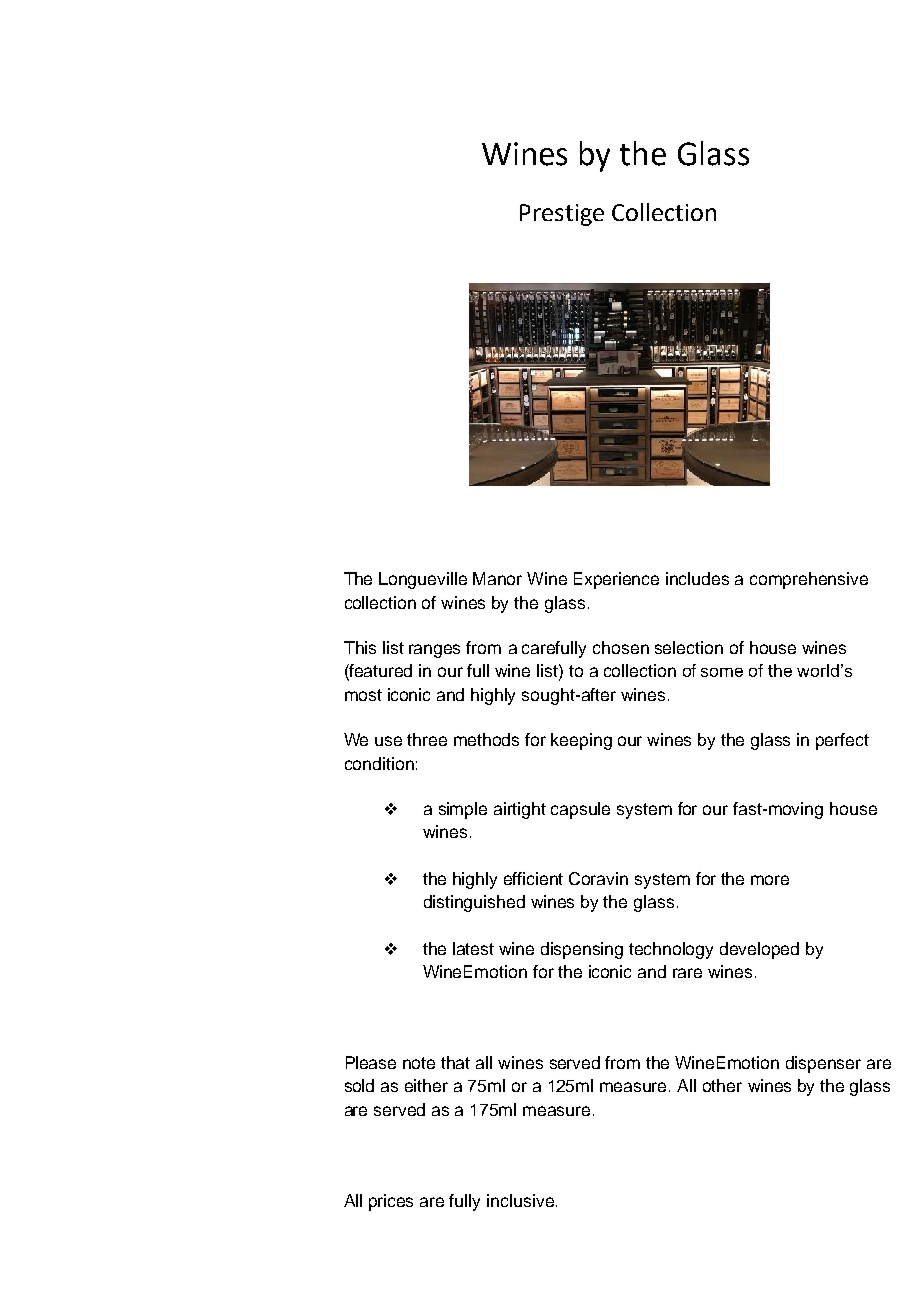 This page has width=924, height=1313. What do you see at coordinates (562, 215) in the page?
I see `Prestige` at bounding box center [562, 215].
